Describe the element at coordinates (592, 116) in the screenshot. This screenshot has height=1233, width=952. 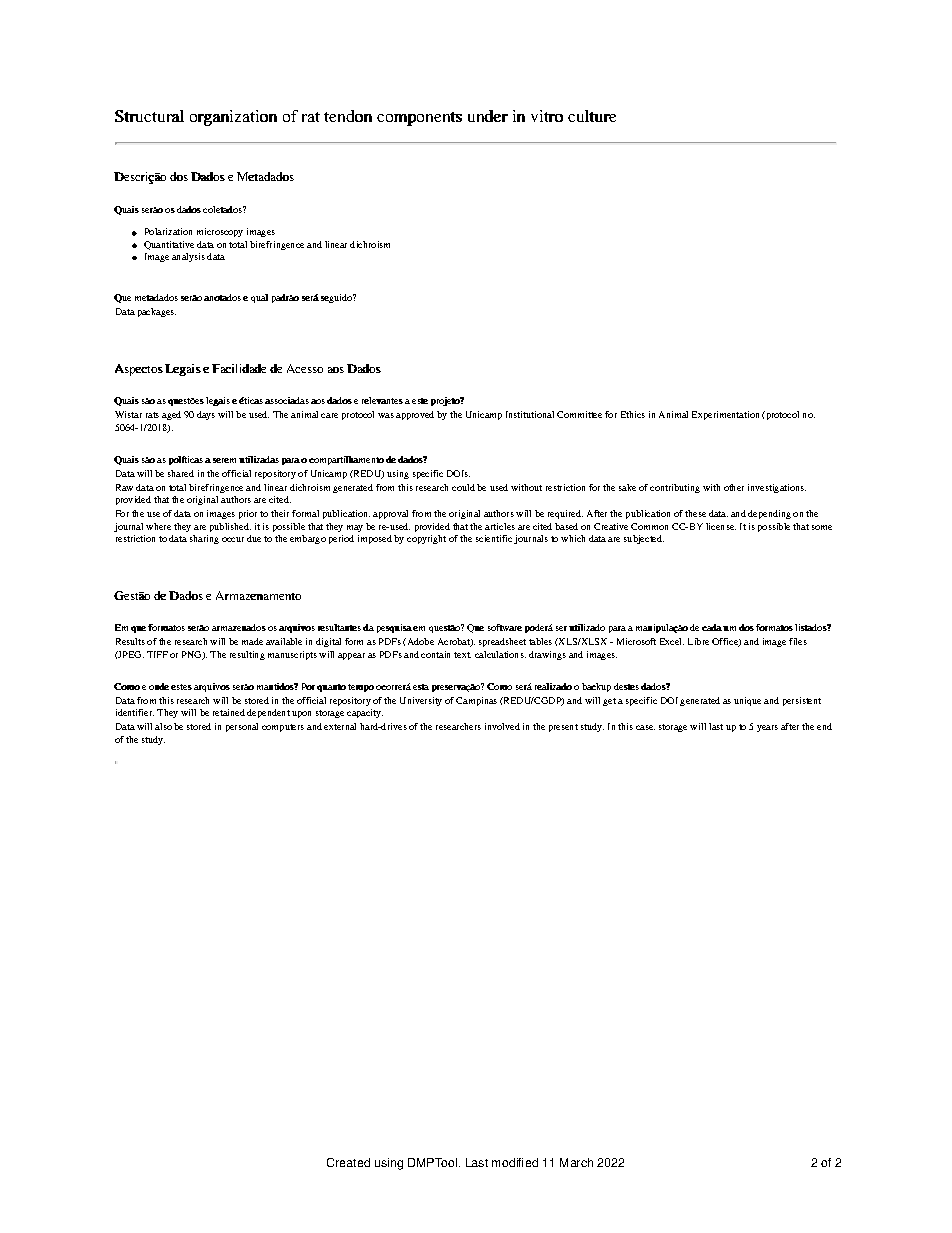
I see `culture` at that location.
